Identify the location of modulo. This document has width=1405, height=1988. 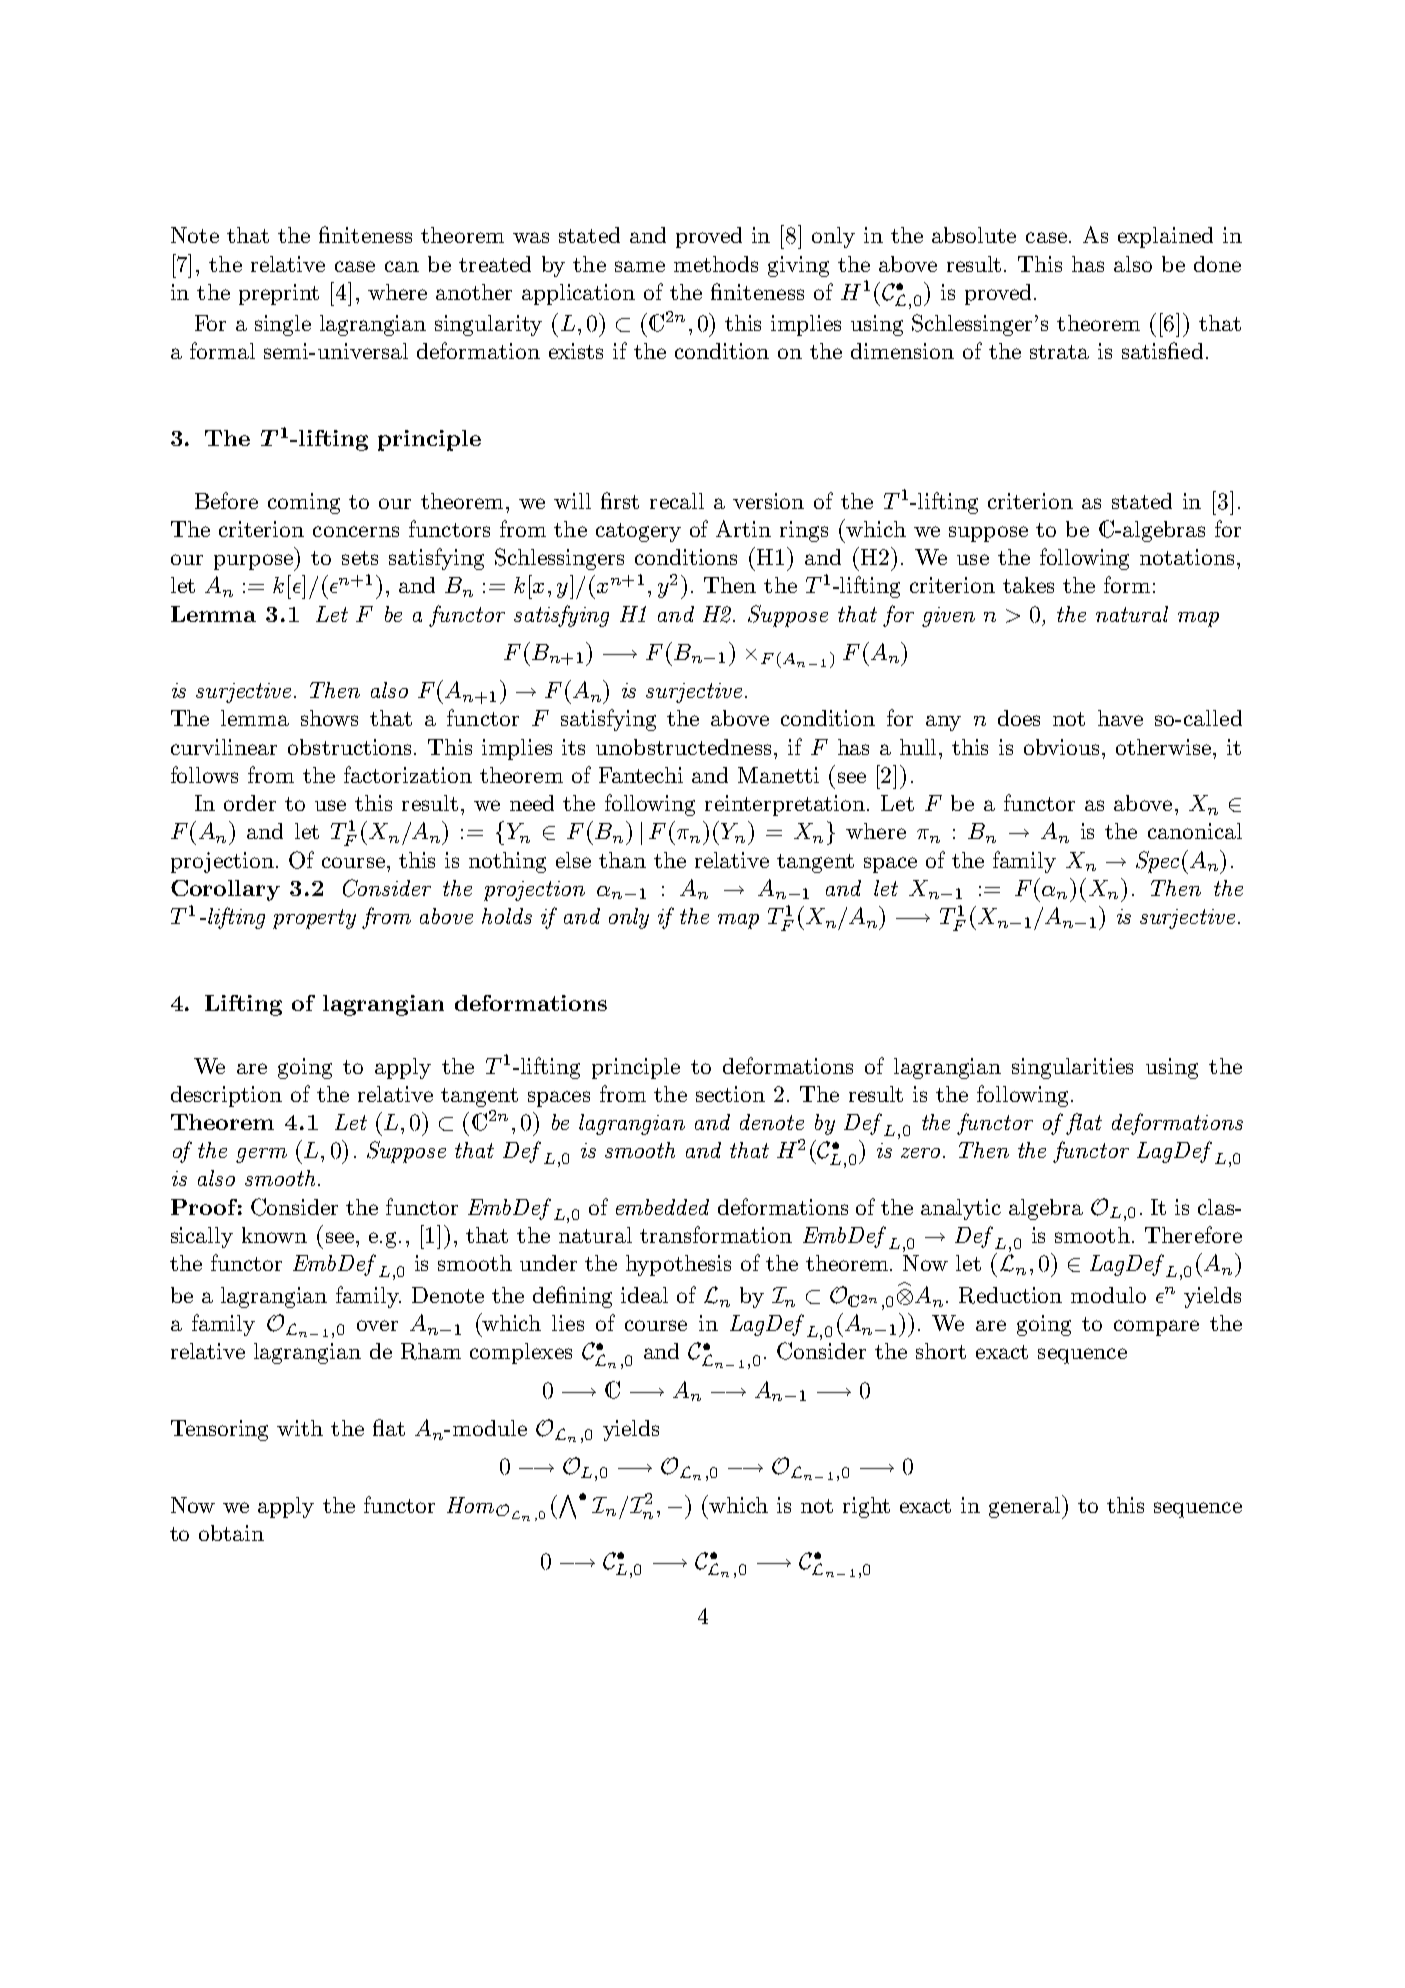
(1108, 1295).
